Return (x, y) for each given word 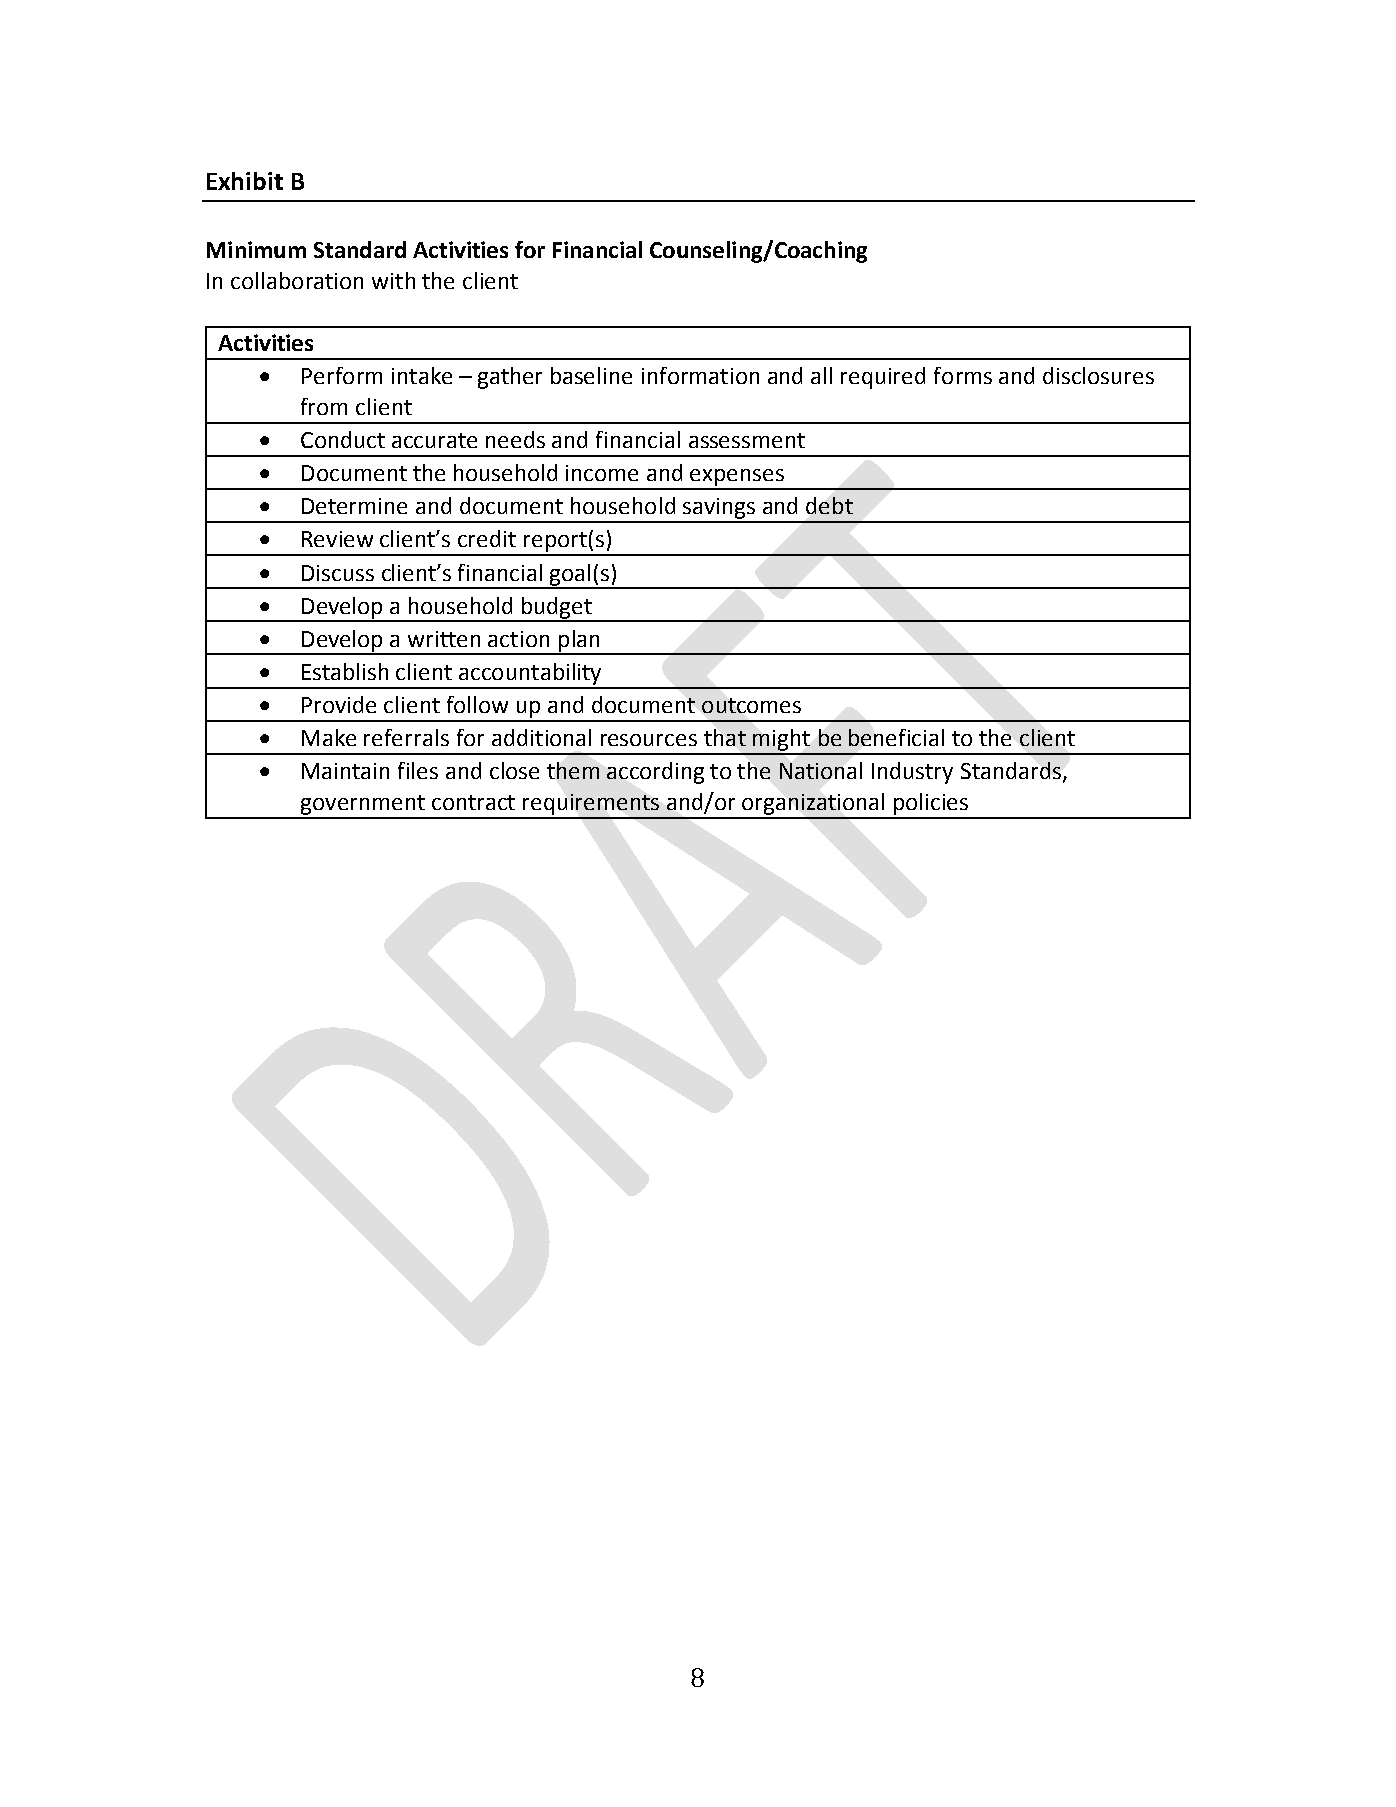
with (393, 280)
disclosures (1098, 375)
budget (557, 609)
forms (963, 375)
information (700, 375)
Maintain (345, 771)
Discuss (338, 573)
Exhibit (245, 181)
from (324, 406)
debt (829, 505)
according (655, 773)
